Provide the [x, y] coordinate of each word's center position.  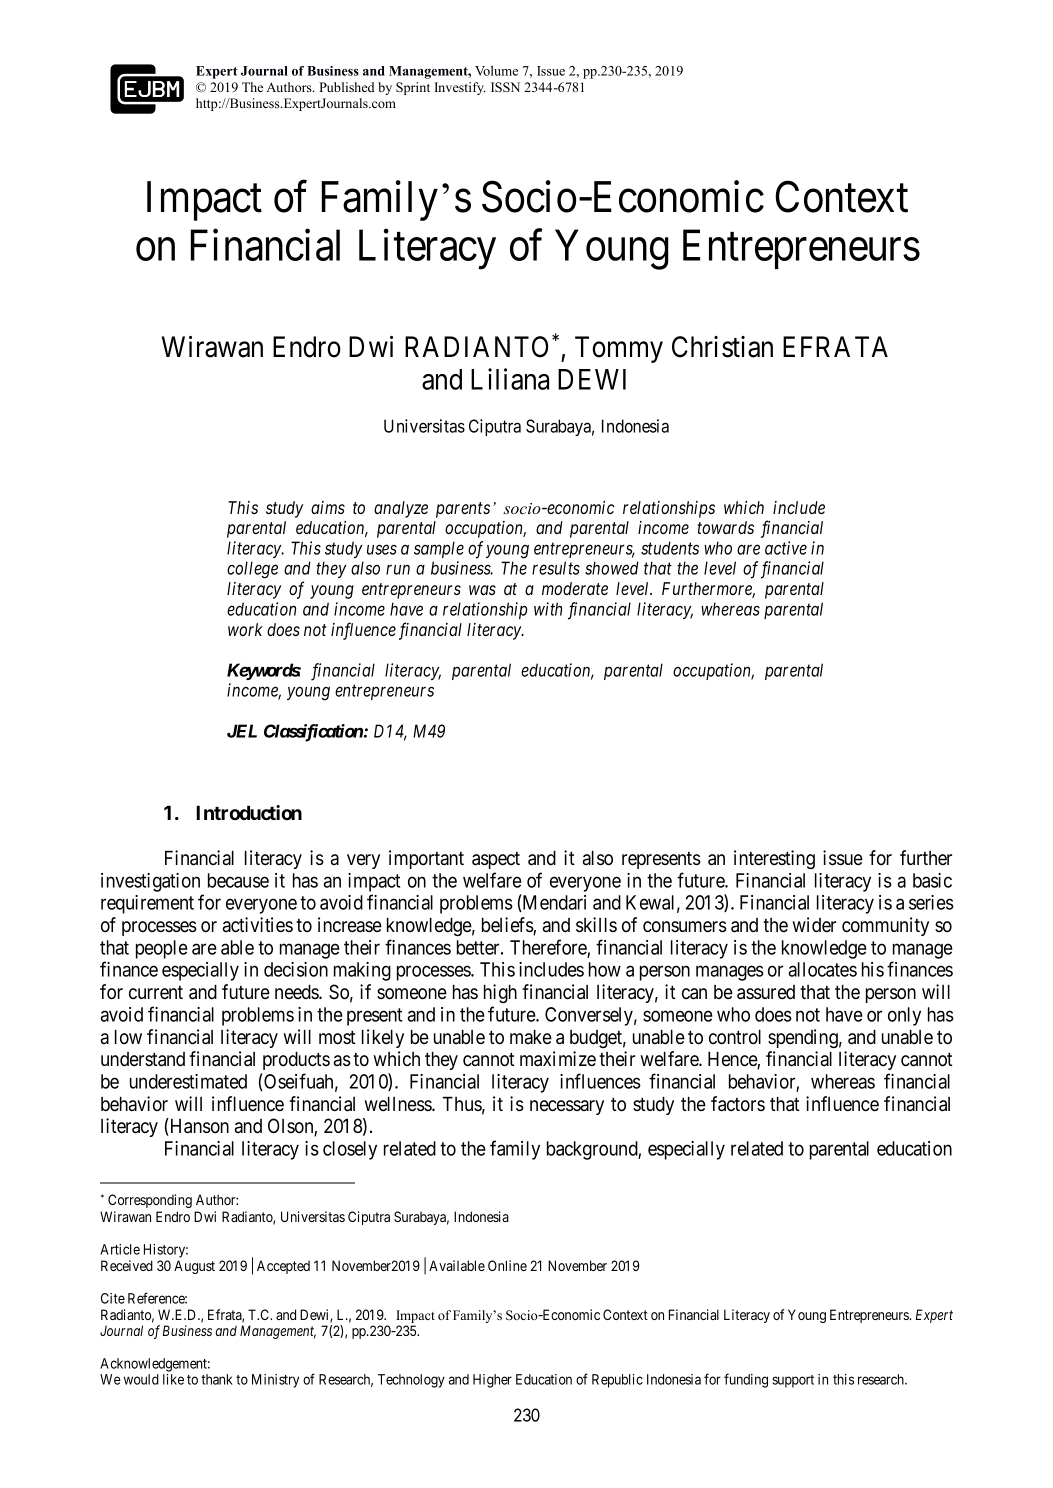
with [548, 609]
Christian [722, 347]
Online [507, 1265]
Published [347, 87]
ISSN [505, 87]
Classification [314, 733]
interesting [774, 859]
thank [217, 1379]
